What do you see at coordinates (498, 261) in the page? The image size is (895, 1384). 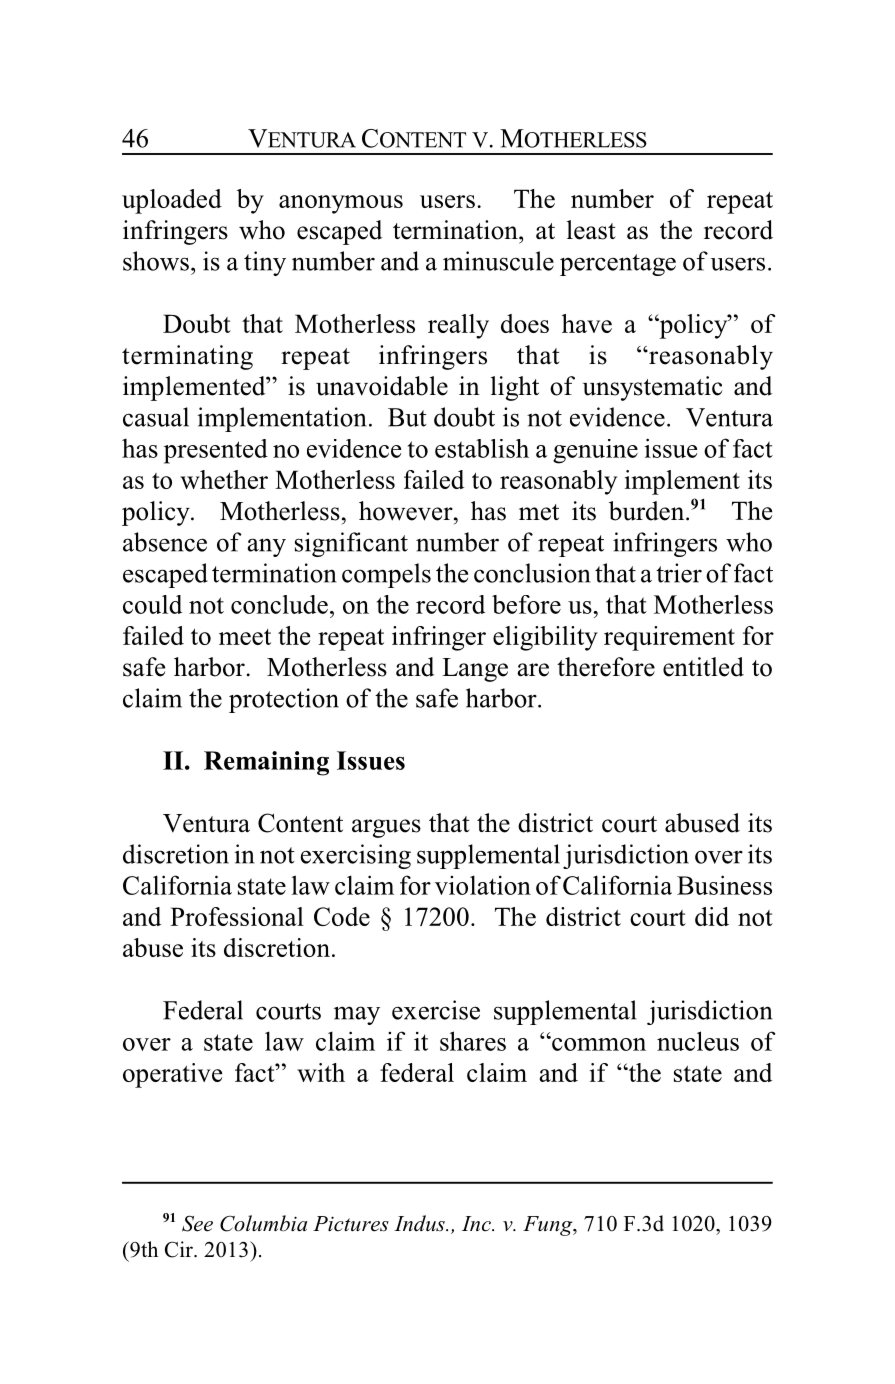 I see `minuscule` at bounding box center [498, 261].
